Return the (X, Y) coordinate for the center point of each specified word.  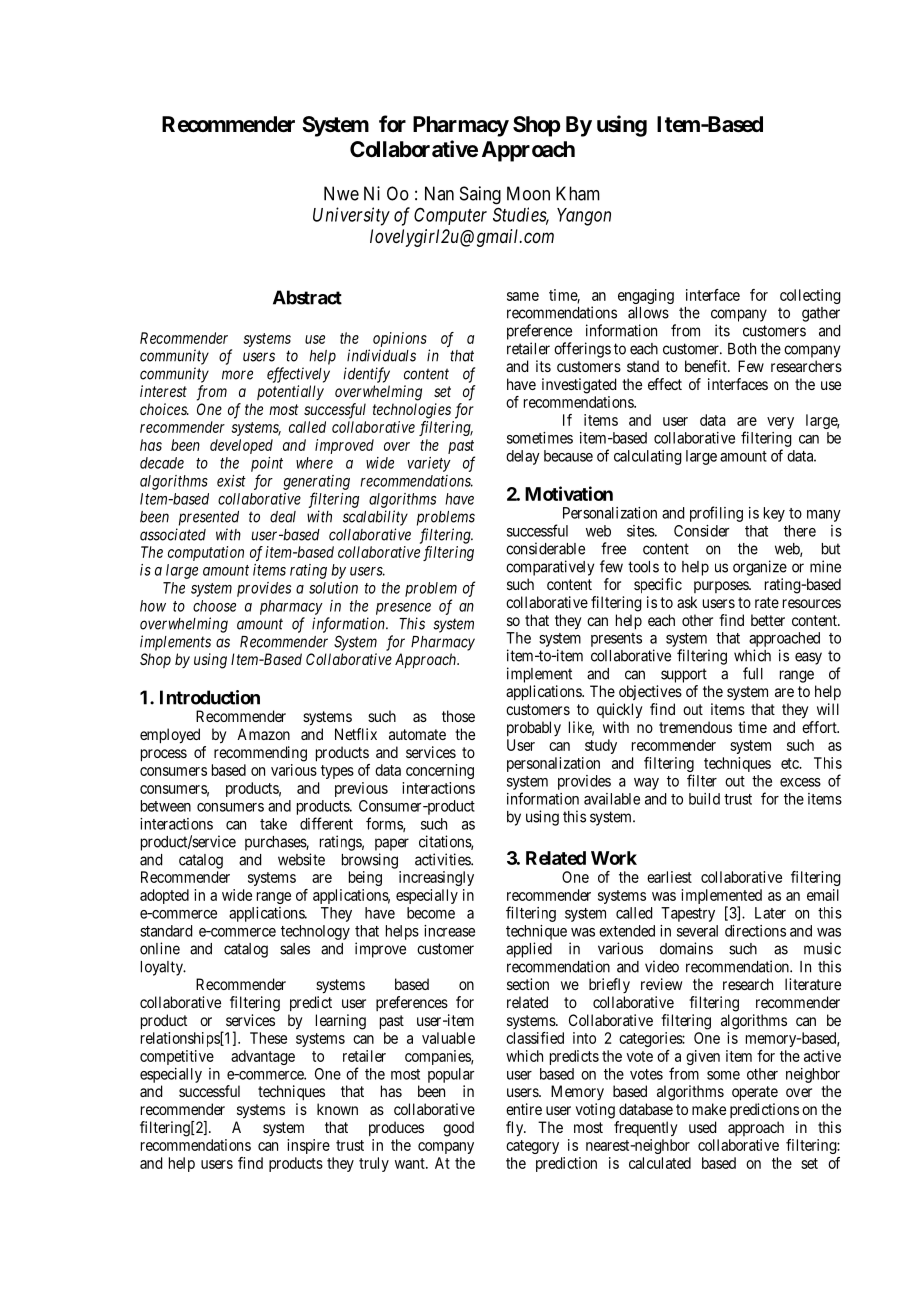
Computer (450, 216)
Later (770, 913)
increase (449, 931)
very (780, 423)
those (458, 716)
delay (523, 457)
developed (241, 446)
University (351, 216)
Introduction (210, 697)
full (753, 673)
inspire (308, 1146)
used (702, 1127)
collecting (810, 296)
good (458, 1129)
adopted (164, 896)
